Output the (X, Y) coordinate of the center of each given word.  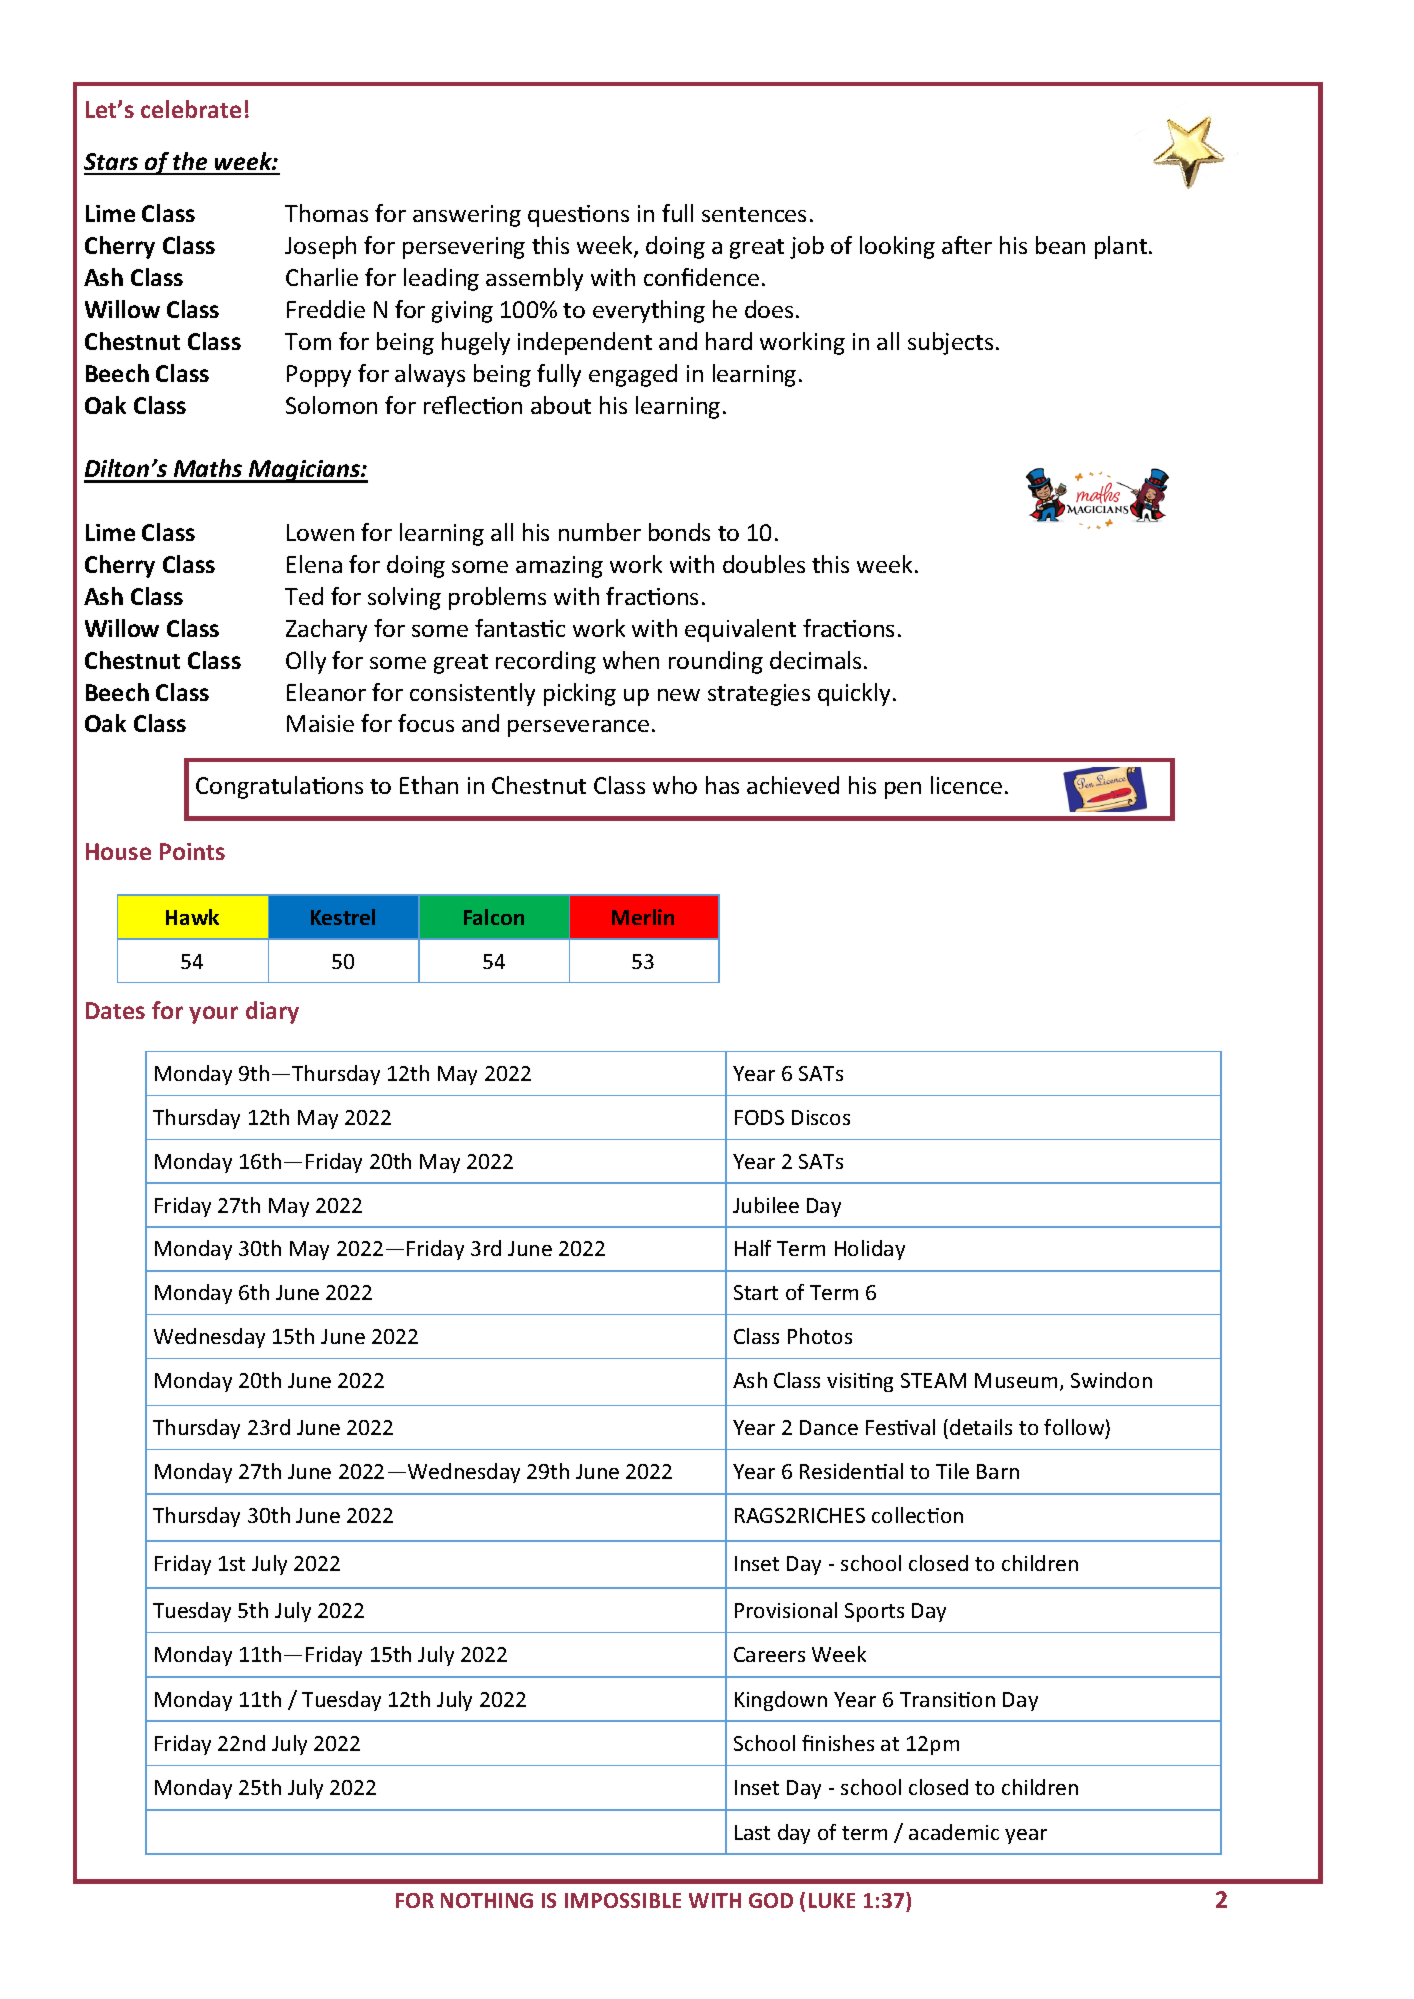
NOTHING (487, 1900)
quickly (854, 694)
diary (272, 1012)
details (981, 1427)
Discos (821, 1117)
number (600, 532)
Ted (304, 596)
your (213, 1015)
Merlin (643, 917)
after (967, 245)
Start (756, 1292)
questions (578, 216)
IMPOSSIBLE (623, 1900)
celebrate (191, 109)
